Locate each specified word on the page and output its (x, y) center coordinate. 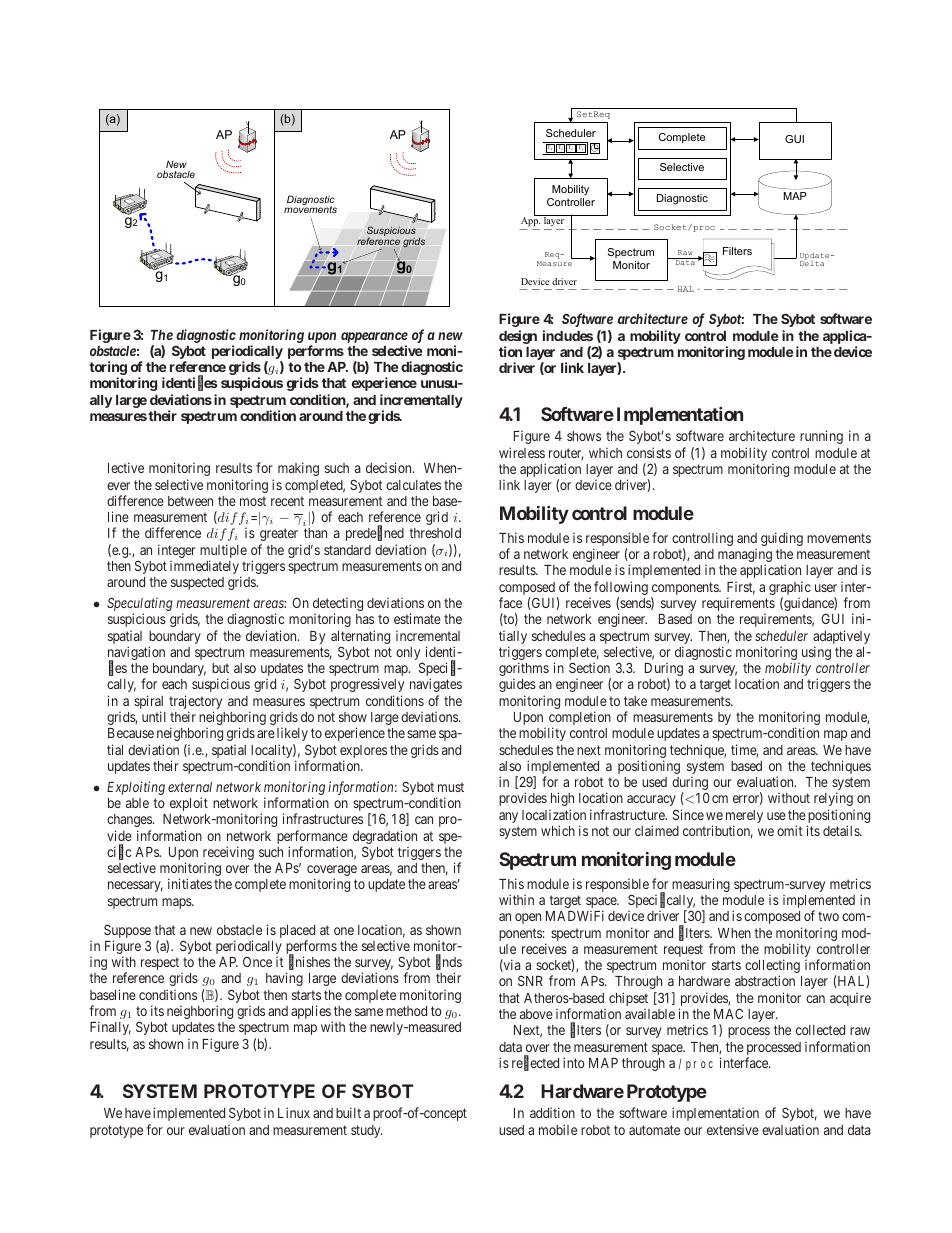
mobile (558, 1129)
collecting (772, 967)
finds (449, 963)
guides (517, 685)
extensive (733, 1130)
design (518, 337)
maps (177, 903)
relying (833, 799)
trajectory (195, 703)
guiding (782, 539)
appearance (374, 337)
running (821, 437)
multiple (223, 552)
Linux (294, 1112)
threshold (435, 533)
